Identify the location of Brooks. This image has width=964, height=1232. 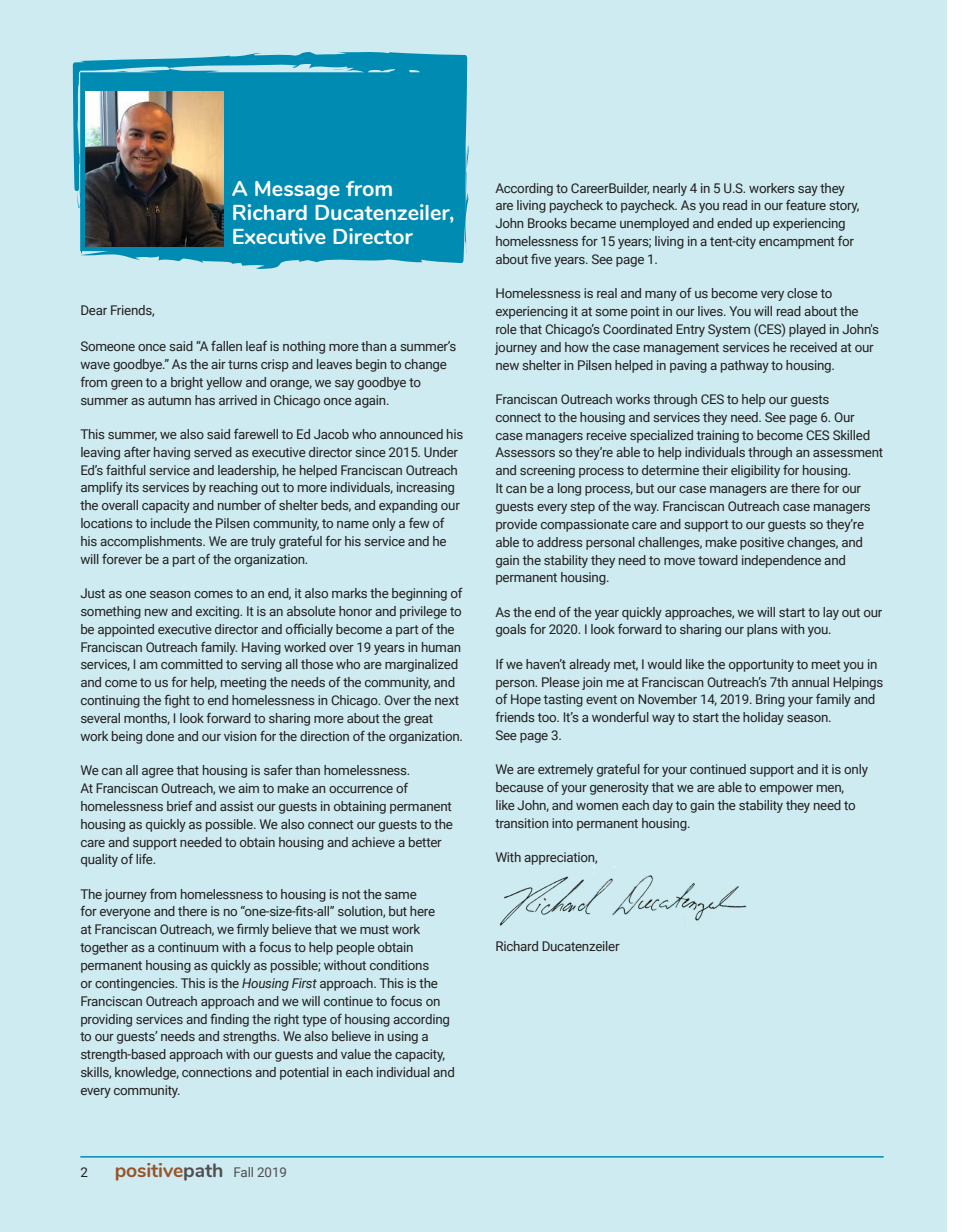
(547, 223).
